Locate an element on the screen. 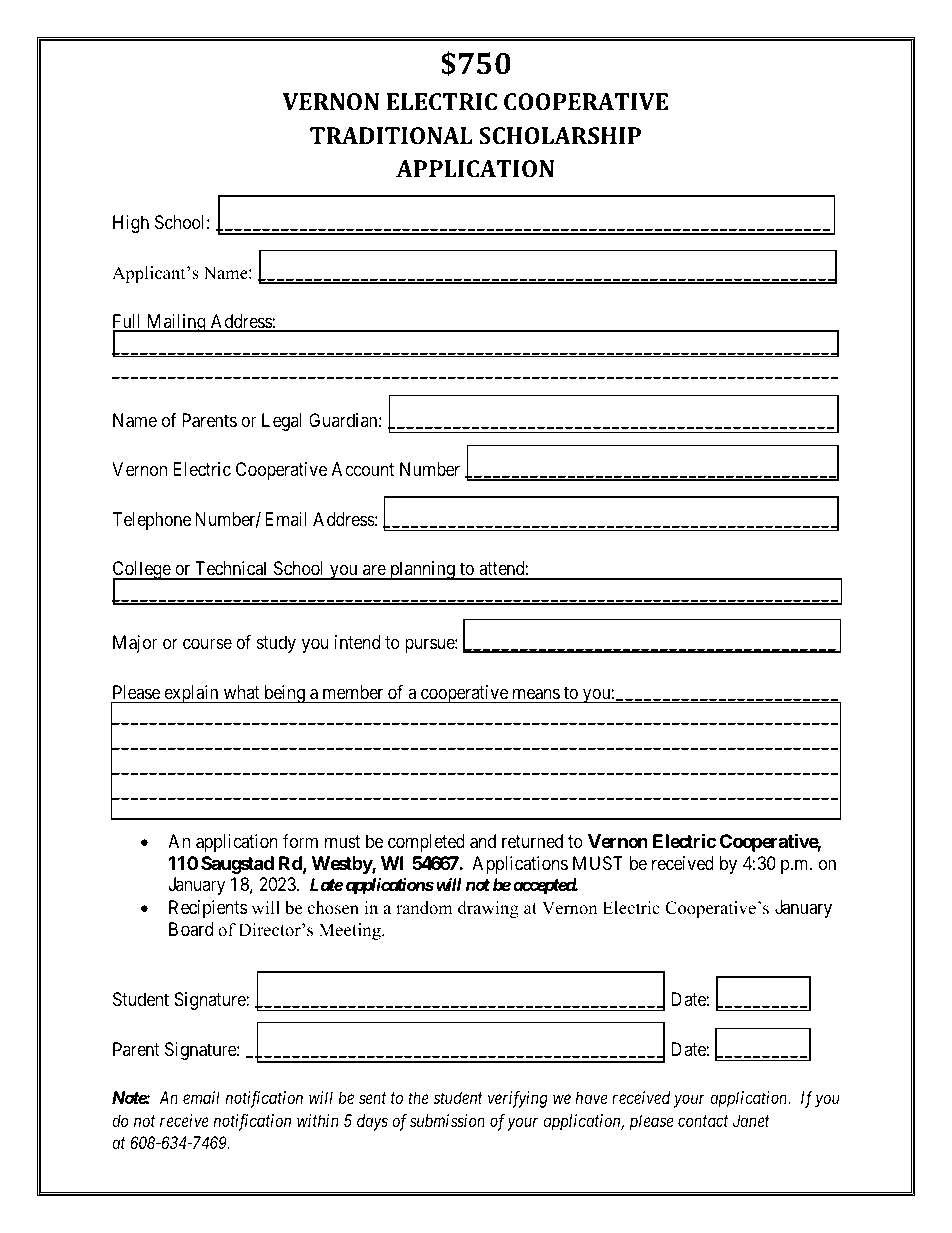 The width and height of the screenshot is (952, 1233). SCHOLARSHIP is located at coordinates (560, 135).
